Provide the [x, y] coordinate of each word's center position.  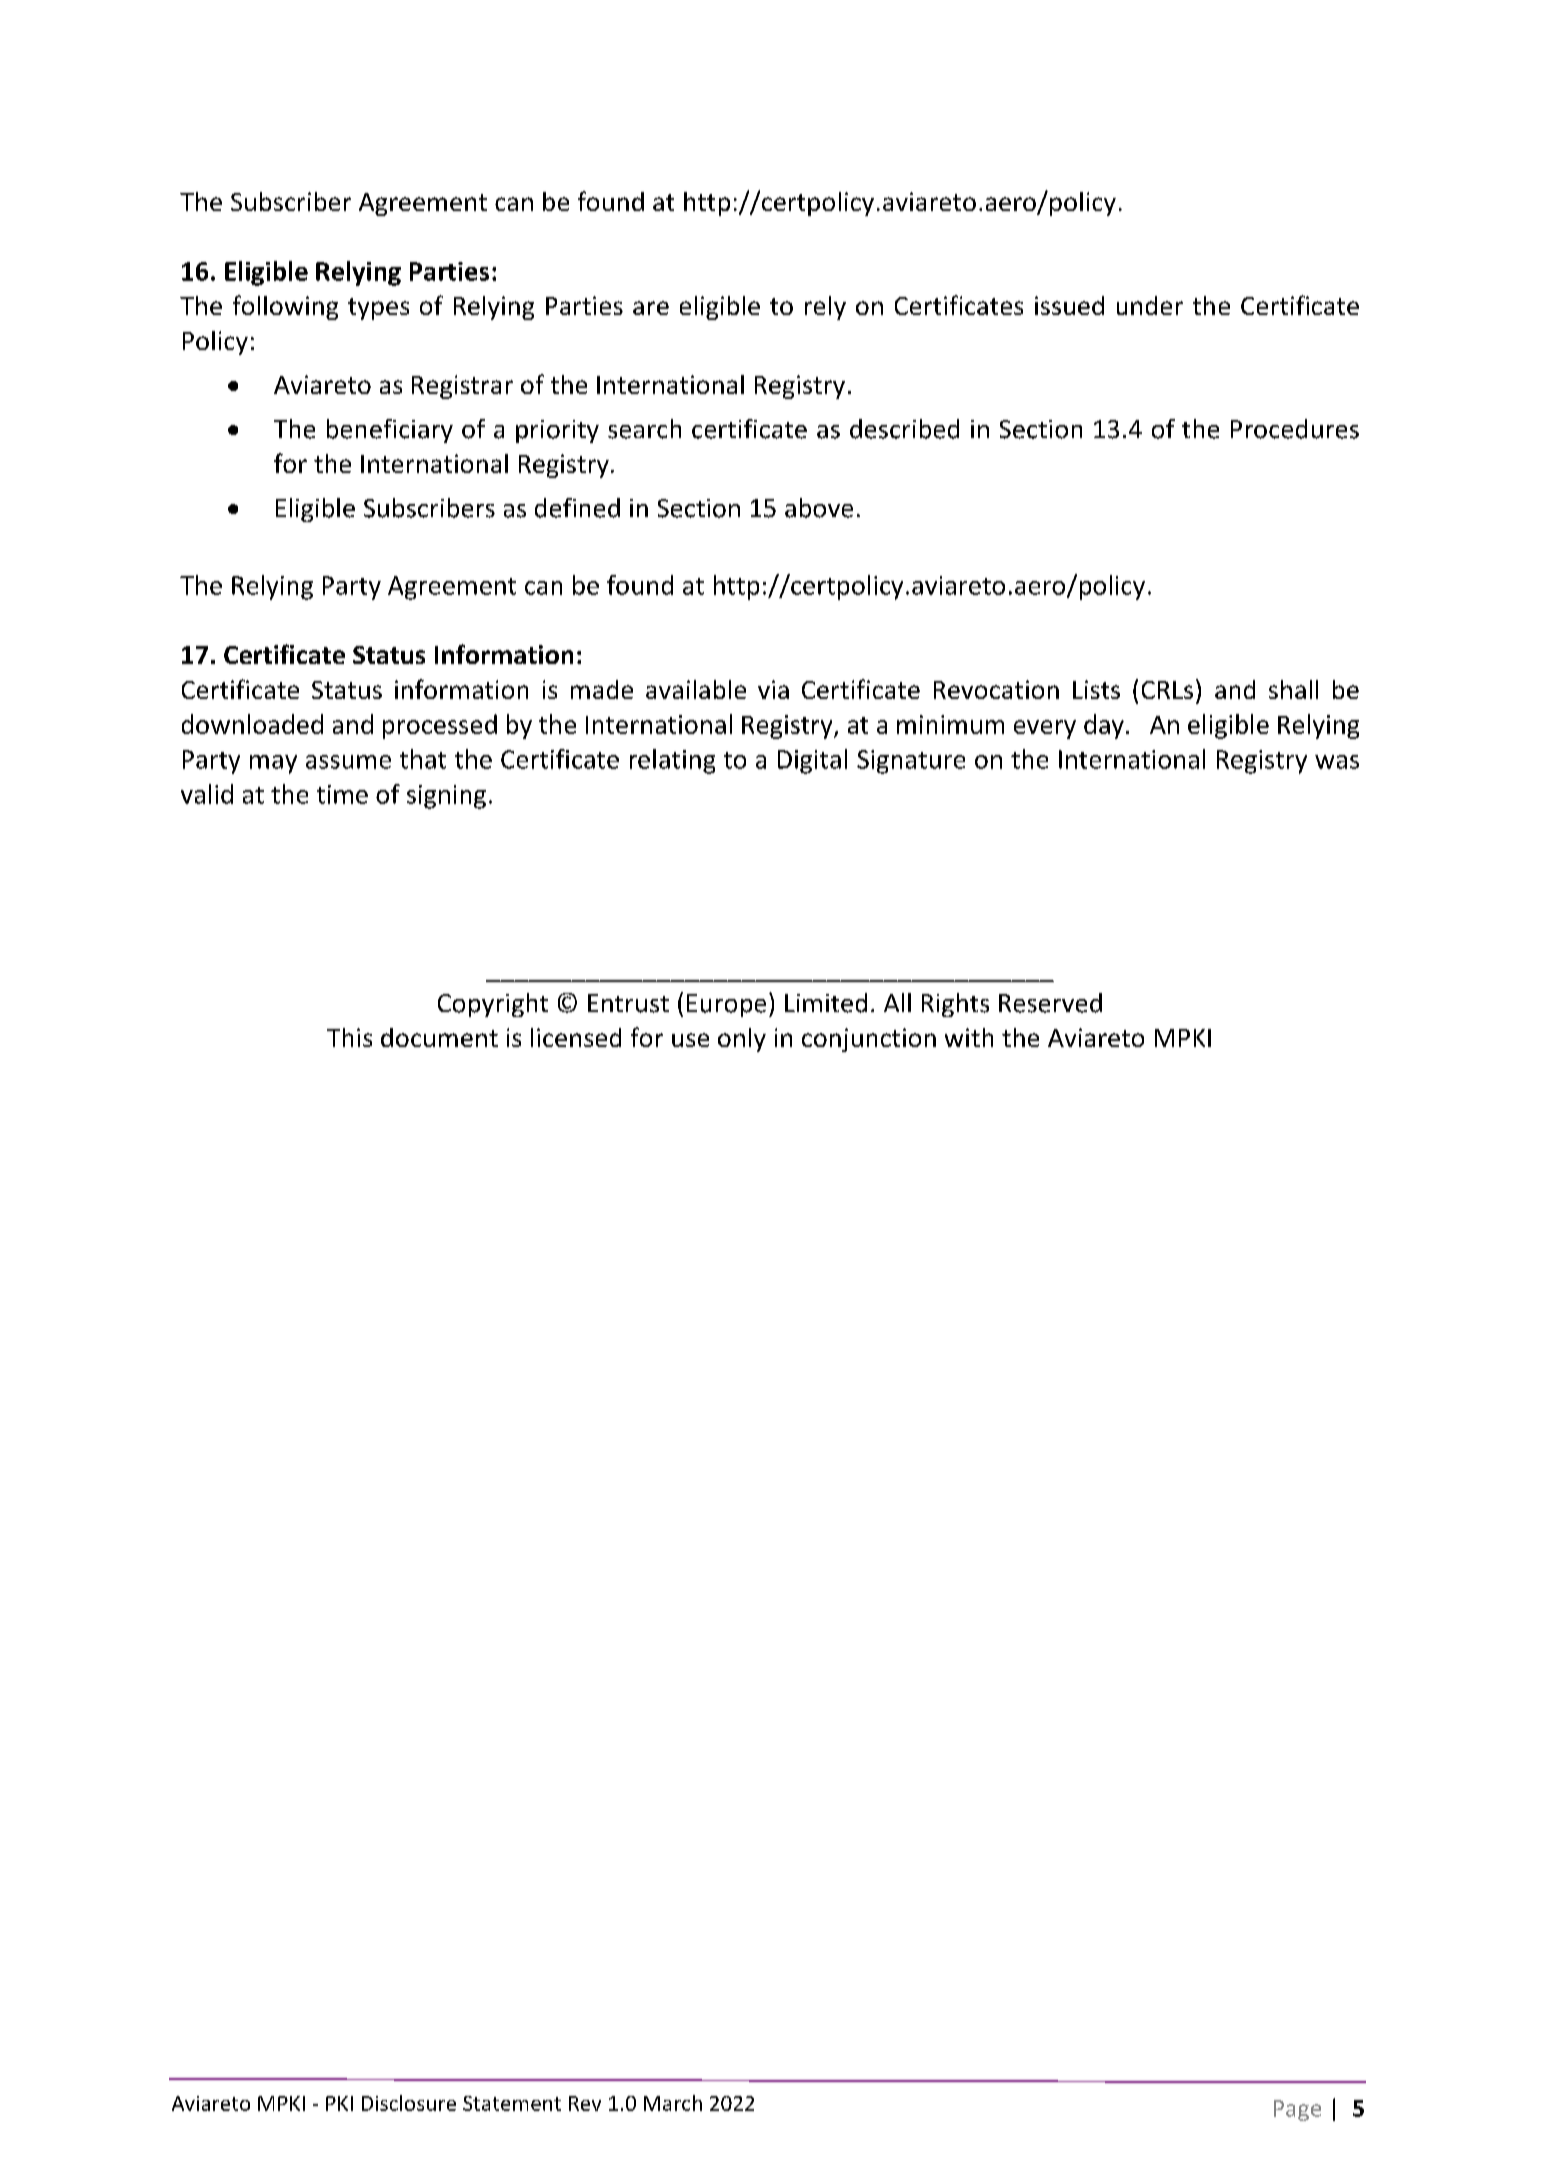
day [1104, 726]
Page [1297, 2110]
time [342, 794]
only [742, 1040]
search [644, 429]
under [1150, 305]
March [673, 2103]
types [378, 309]
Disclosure [409, 2103]
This [349, 1037]
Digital [812, 761]
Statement [512, 2103]
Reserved [1050, 1003]
